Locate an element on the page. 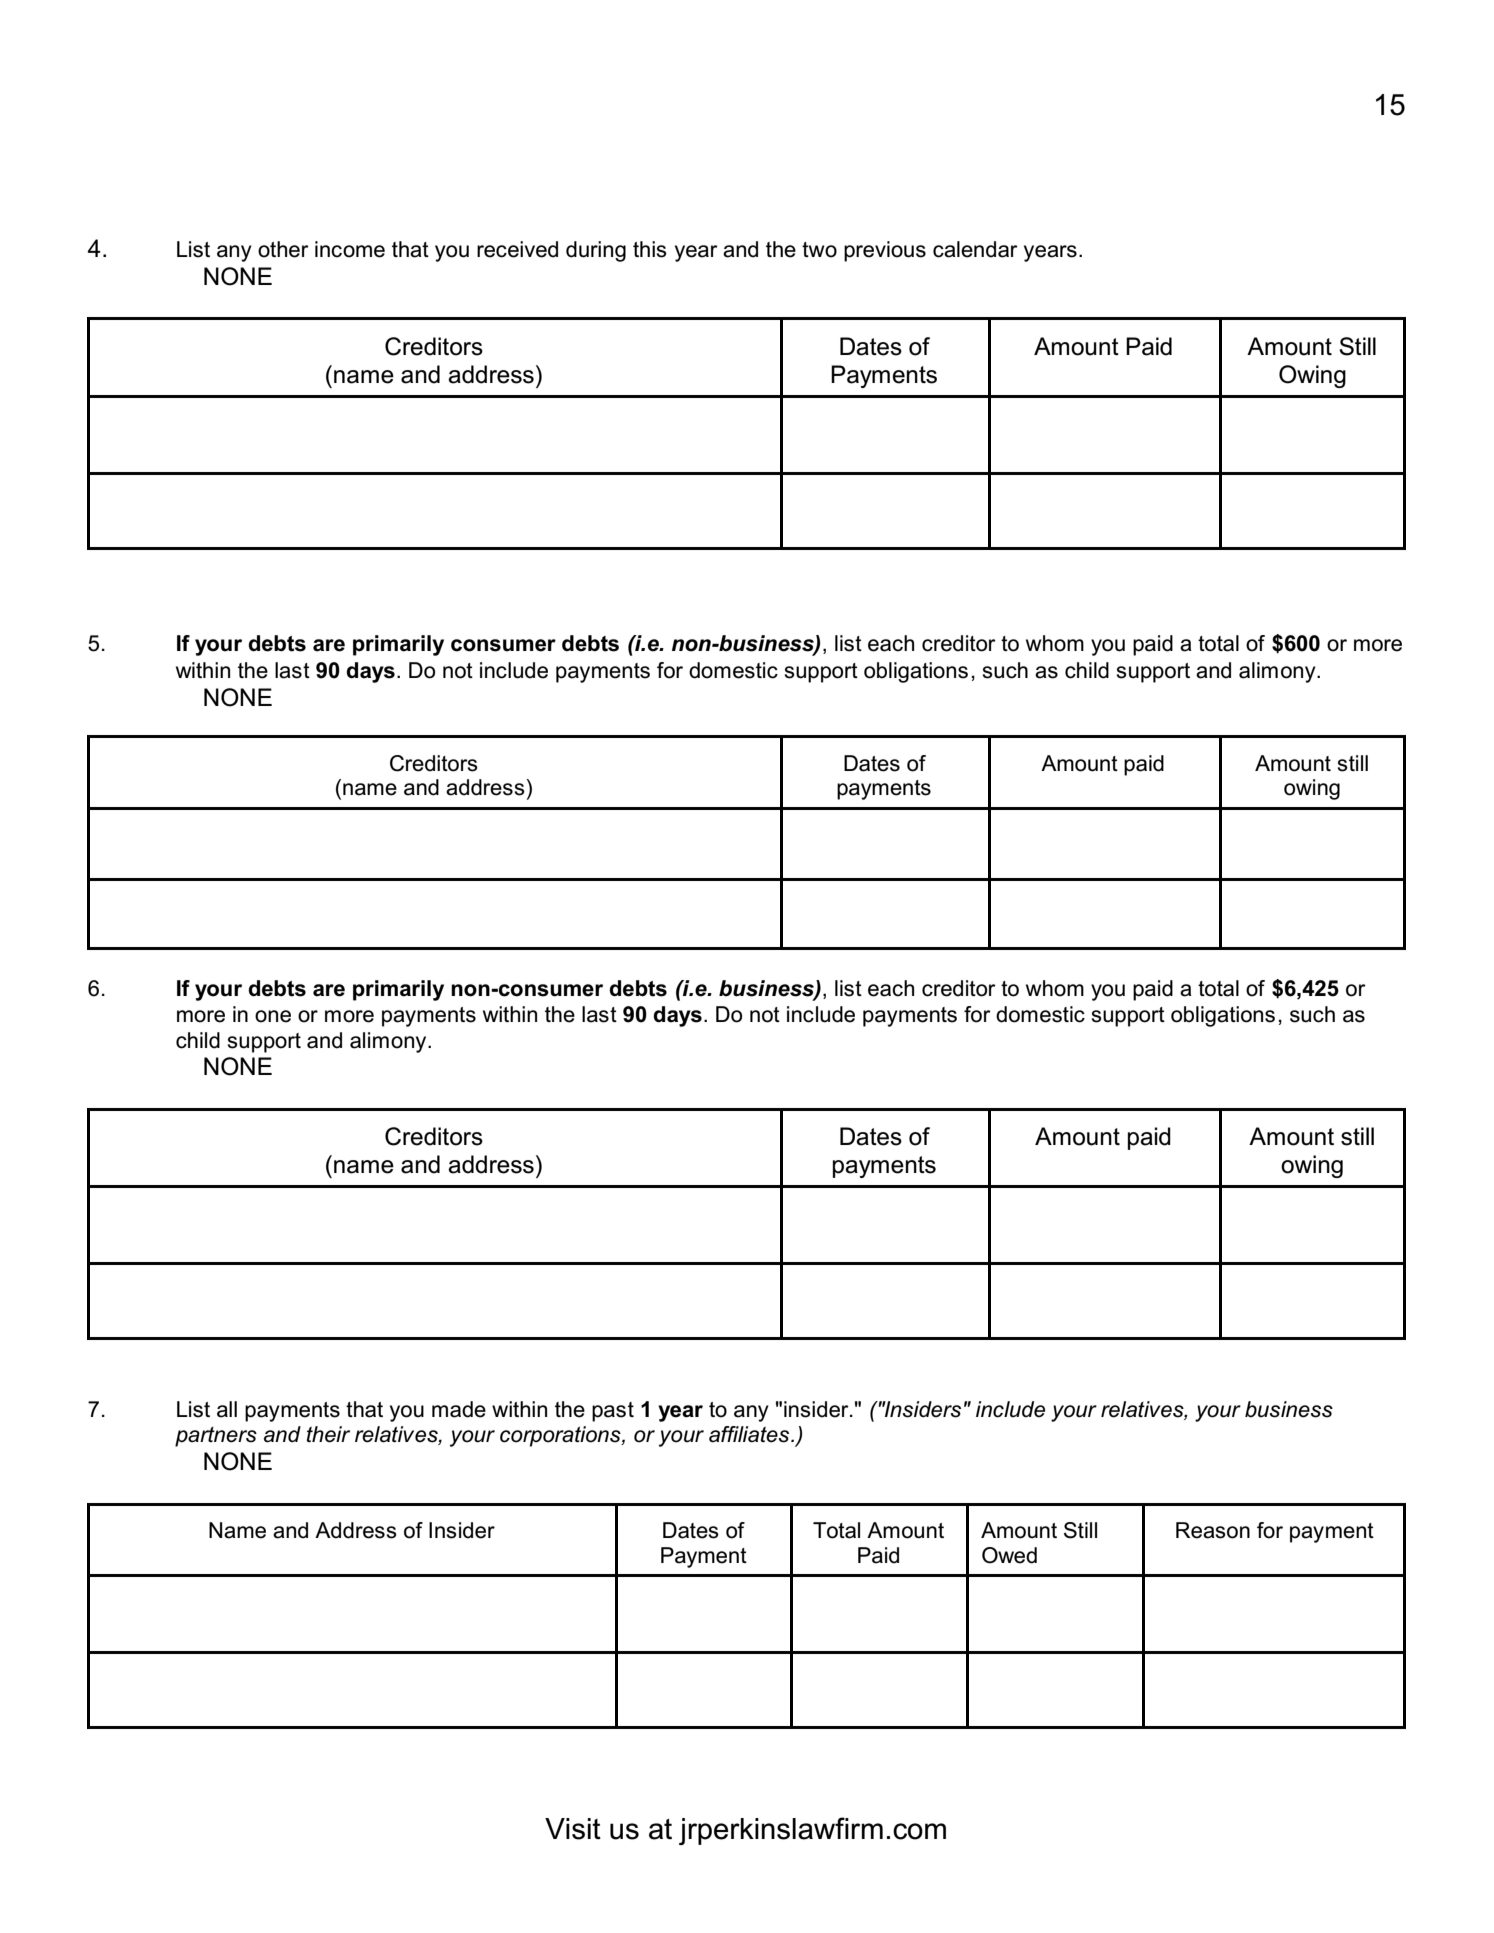 Image resolution: width=1494 pixels, height=1933 pixels. during is located at coordinates (596, 251).
